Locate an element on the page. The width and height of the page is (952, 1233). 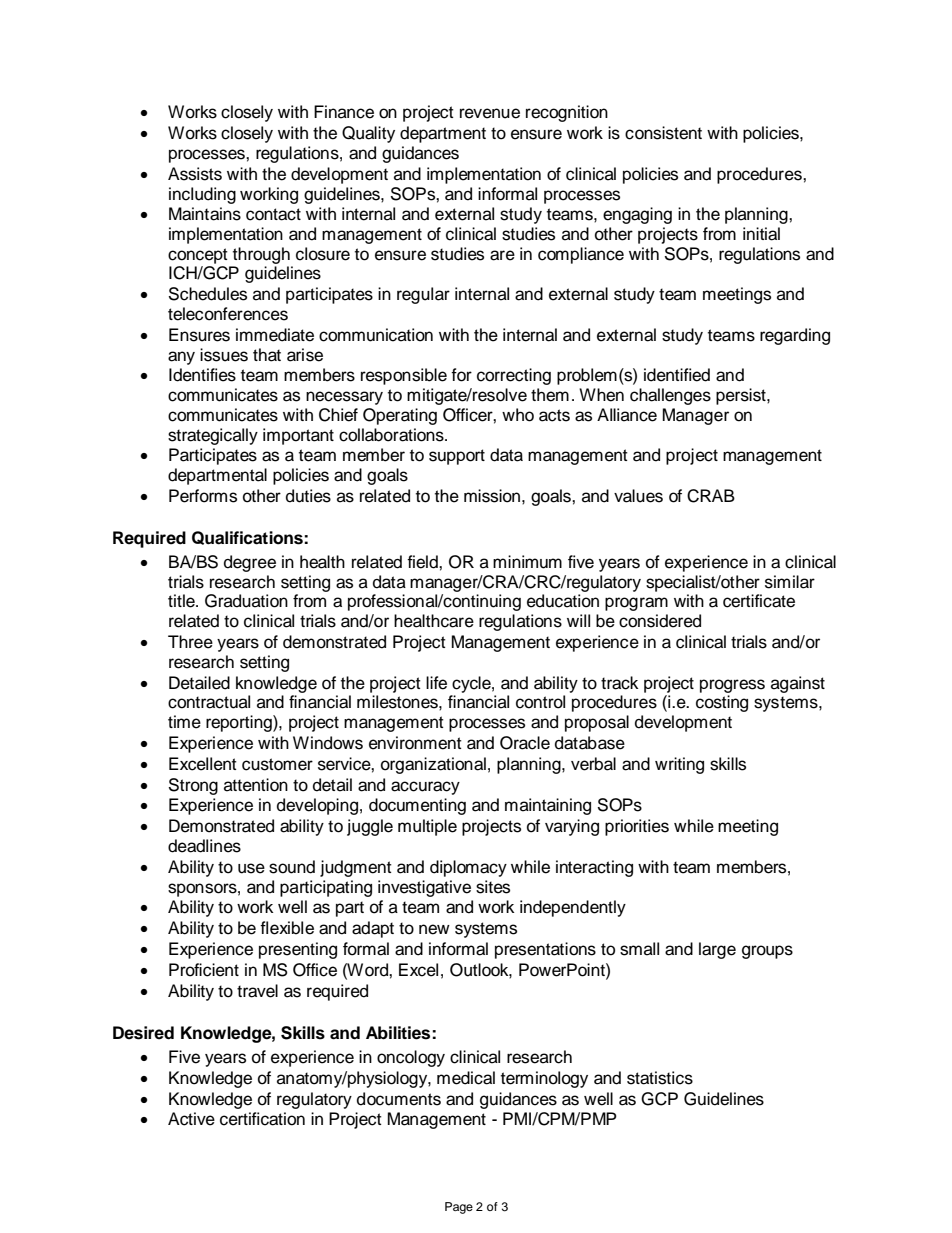
Proficient is located at coordinates (204, 970).
